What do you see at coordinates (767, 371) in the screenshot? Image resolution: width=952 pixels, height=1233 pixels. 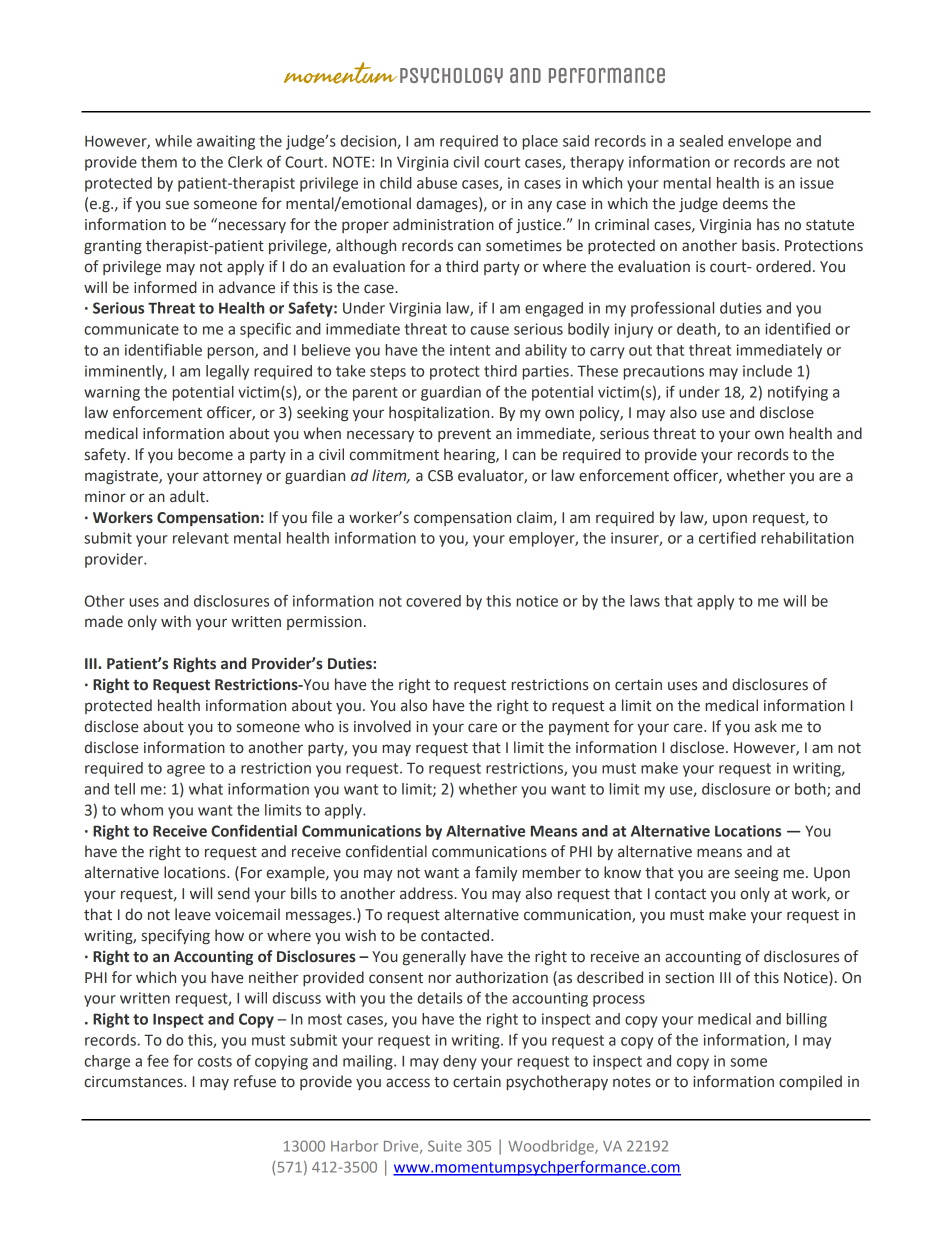 I see `include` at bounding box center [767, 371].
